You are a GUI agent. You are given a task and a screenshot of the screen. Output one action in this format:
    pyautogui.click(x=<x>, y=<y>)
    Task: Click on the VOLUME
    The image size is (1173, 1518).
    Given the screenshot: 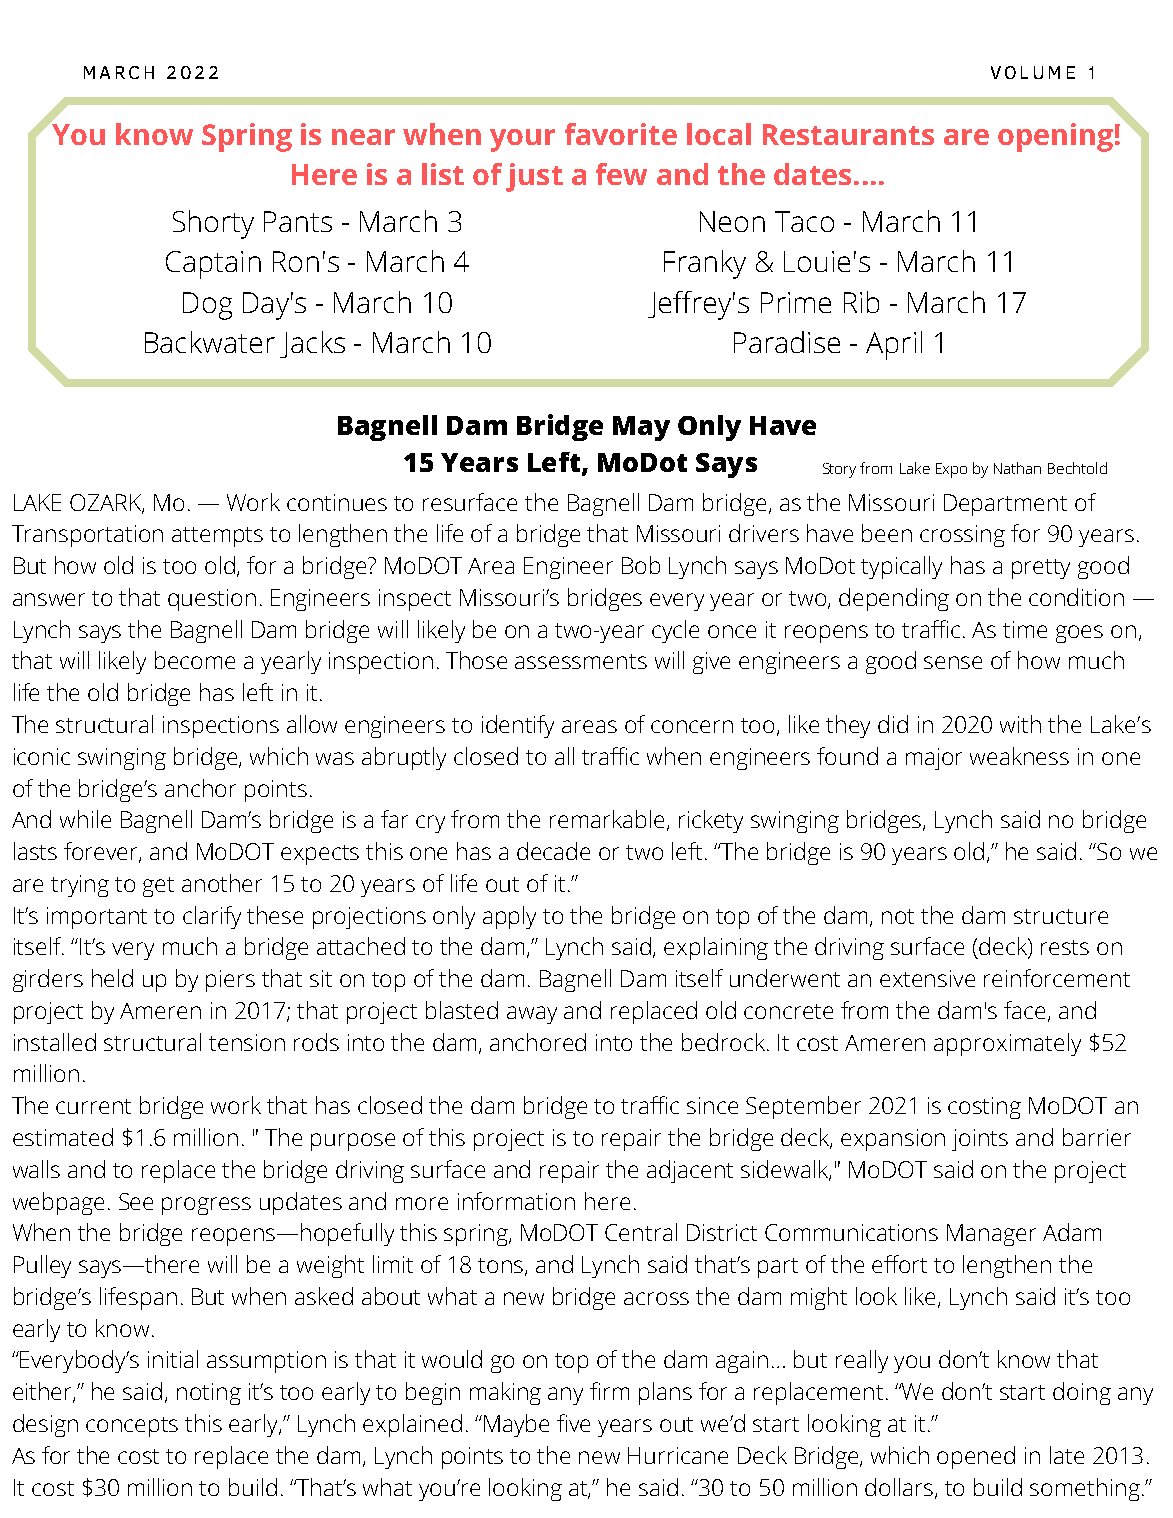 What is the action you would take?
    pyautogui.click(x=1033, y=72)
